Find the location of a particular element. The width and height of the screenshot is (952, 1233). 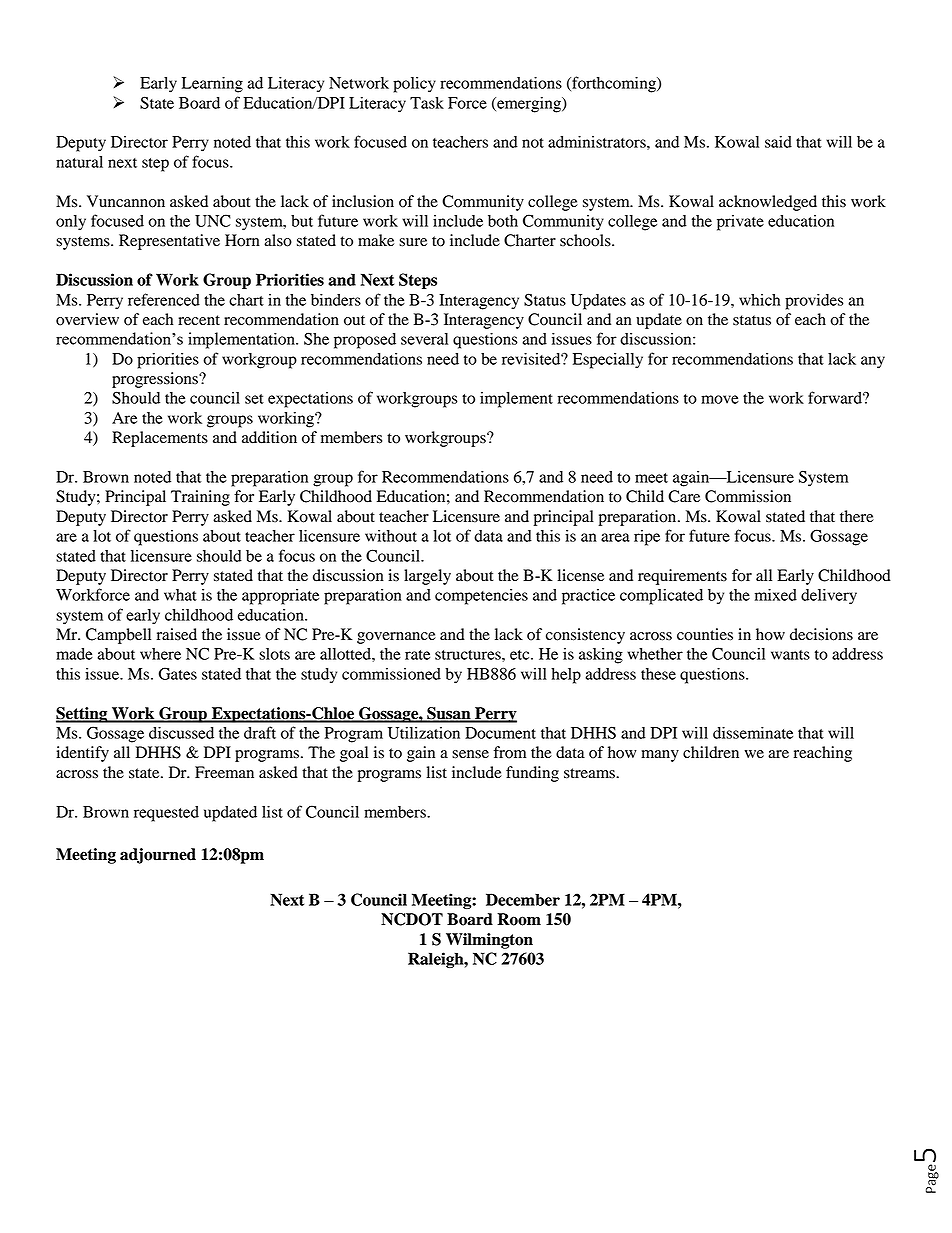

Wilmington is located at coordinates (489, 941).
